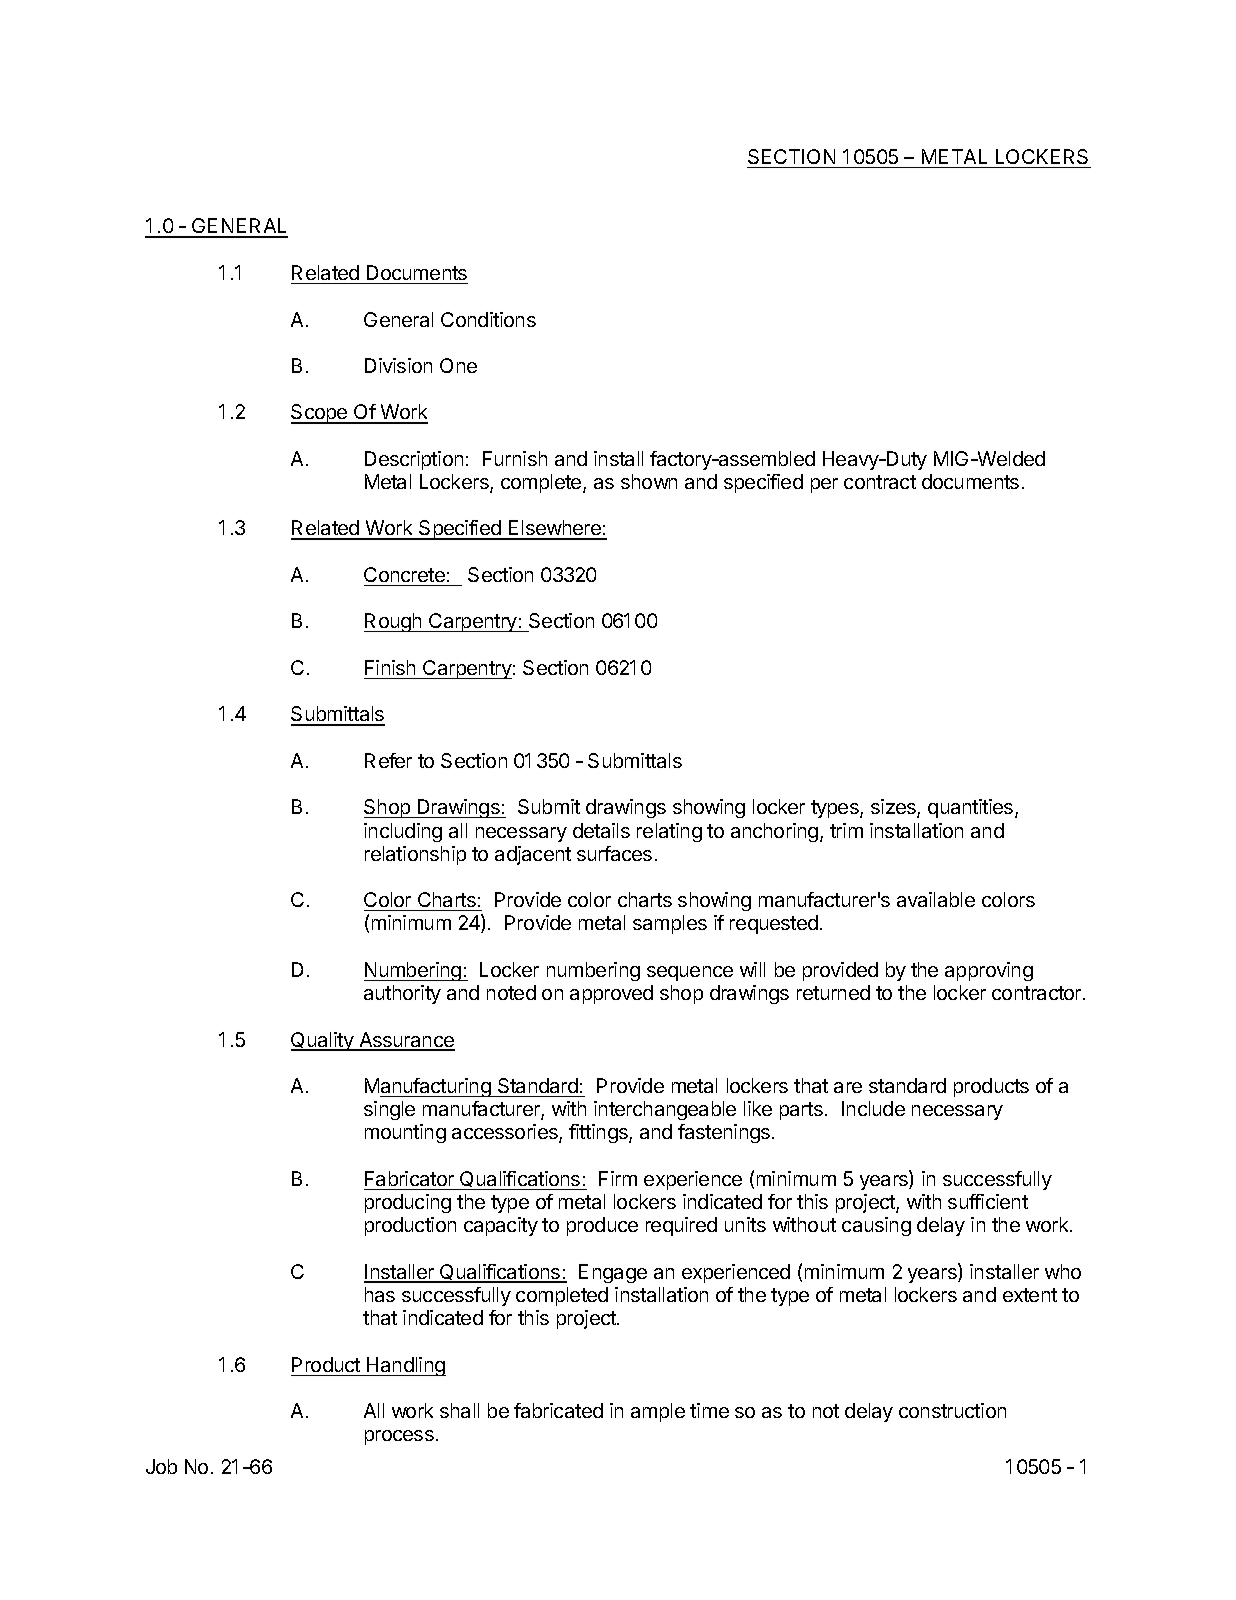 The height and width of the screenshot is (1600, 1236). What do you see at coordinates (558, 1410) in the screenshot?
I see `fabricated` at bounding box center [558, 1410].
